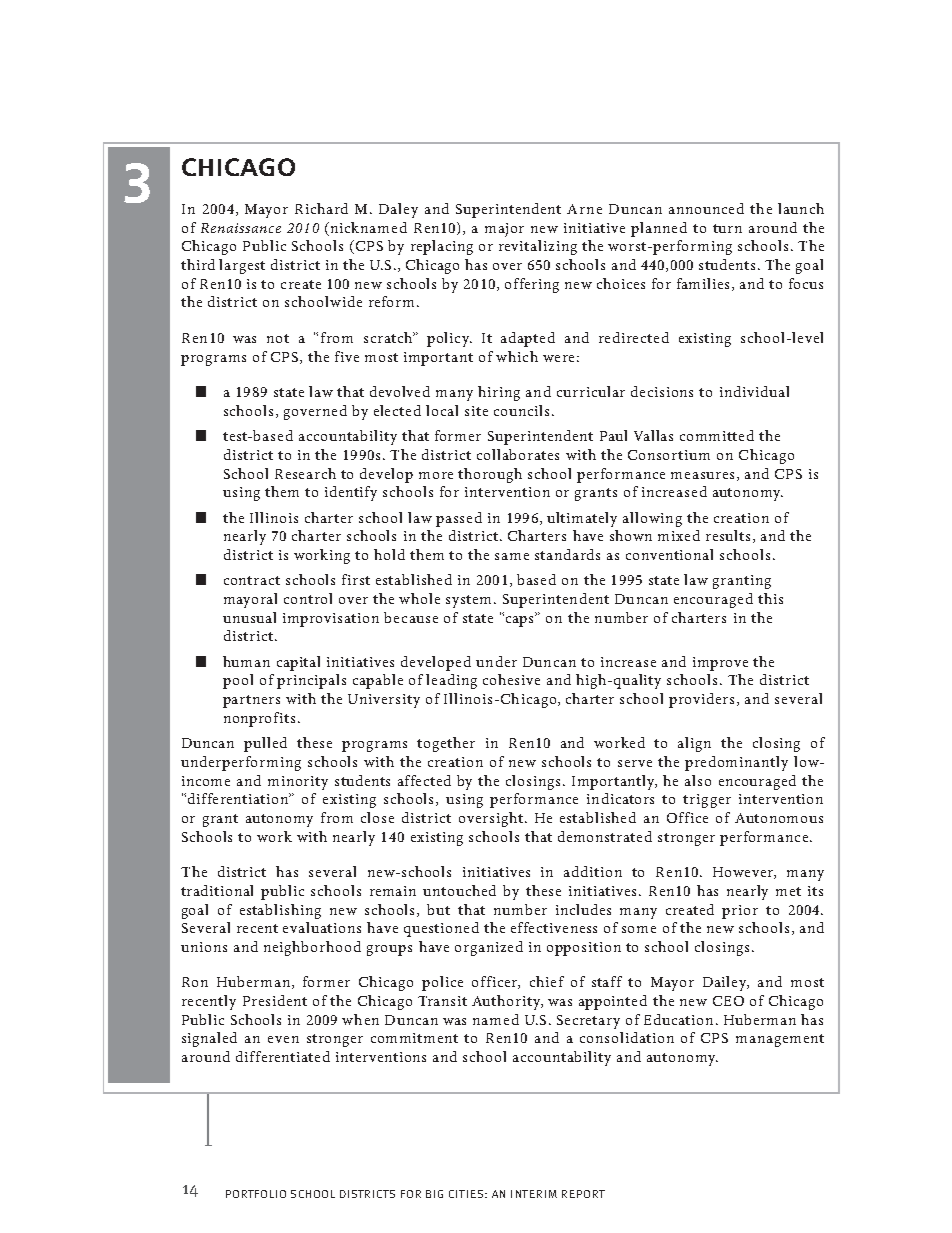 The height and width of the screenshot is (1233, 952). Describe the element at coordinates (241, 228) in the screenshot. I see `Renaissance` at that location.
